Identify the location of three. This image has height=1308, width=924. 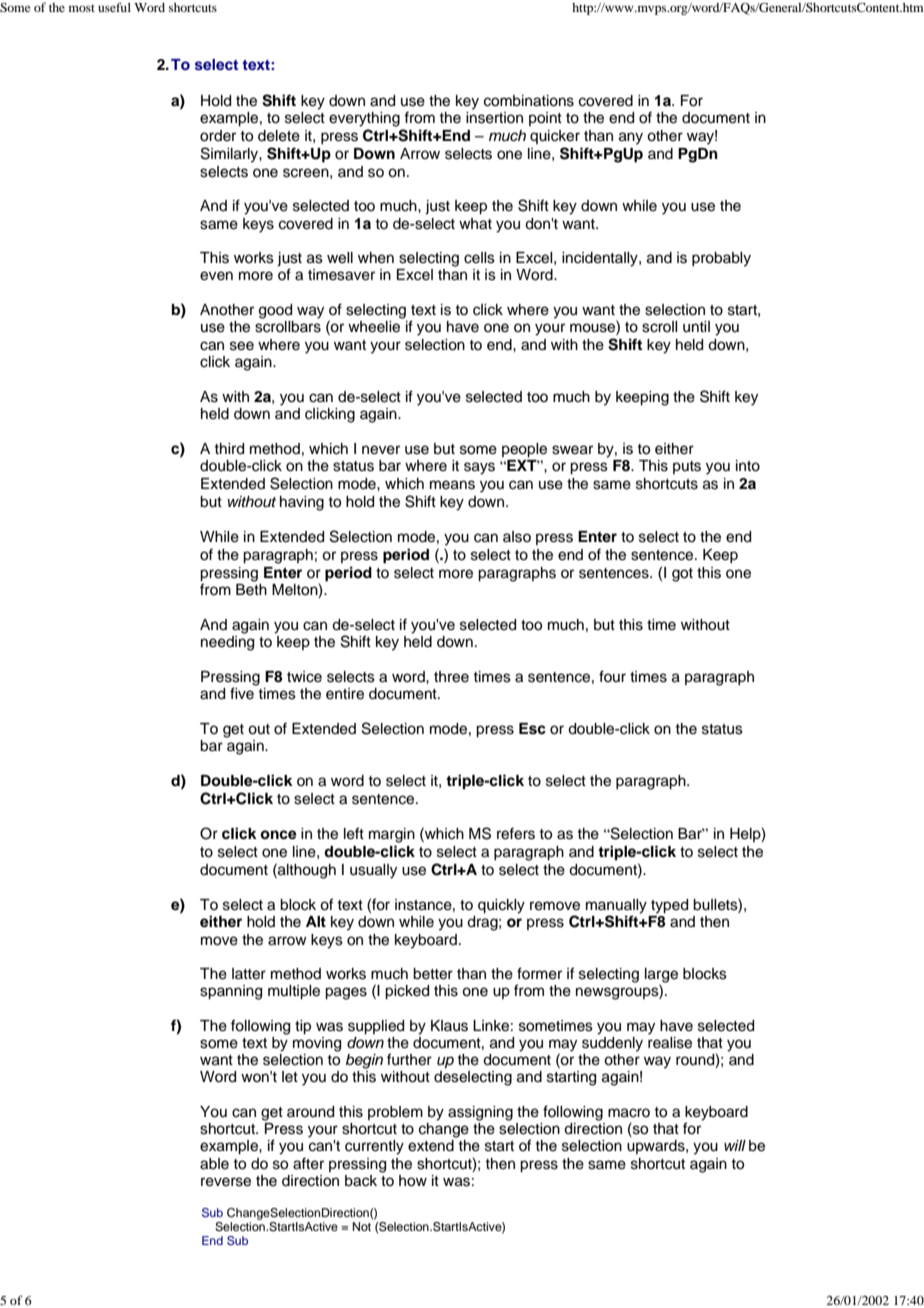
(451, 677).
